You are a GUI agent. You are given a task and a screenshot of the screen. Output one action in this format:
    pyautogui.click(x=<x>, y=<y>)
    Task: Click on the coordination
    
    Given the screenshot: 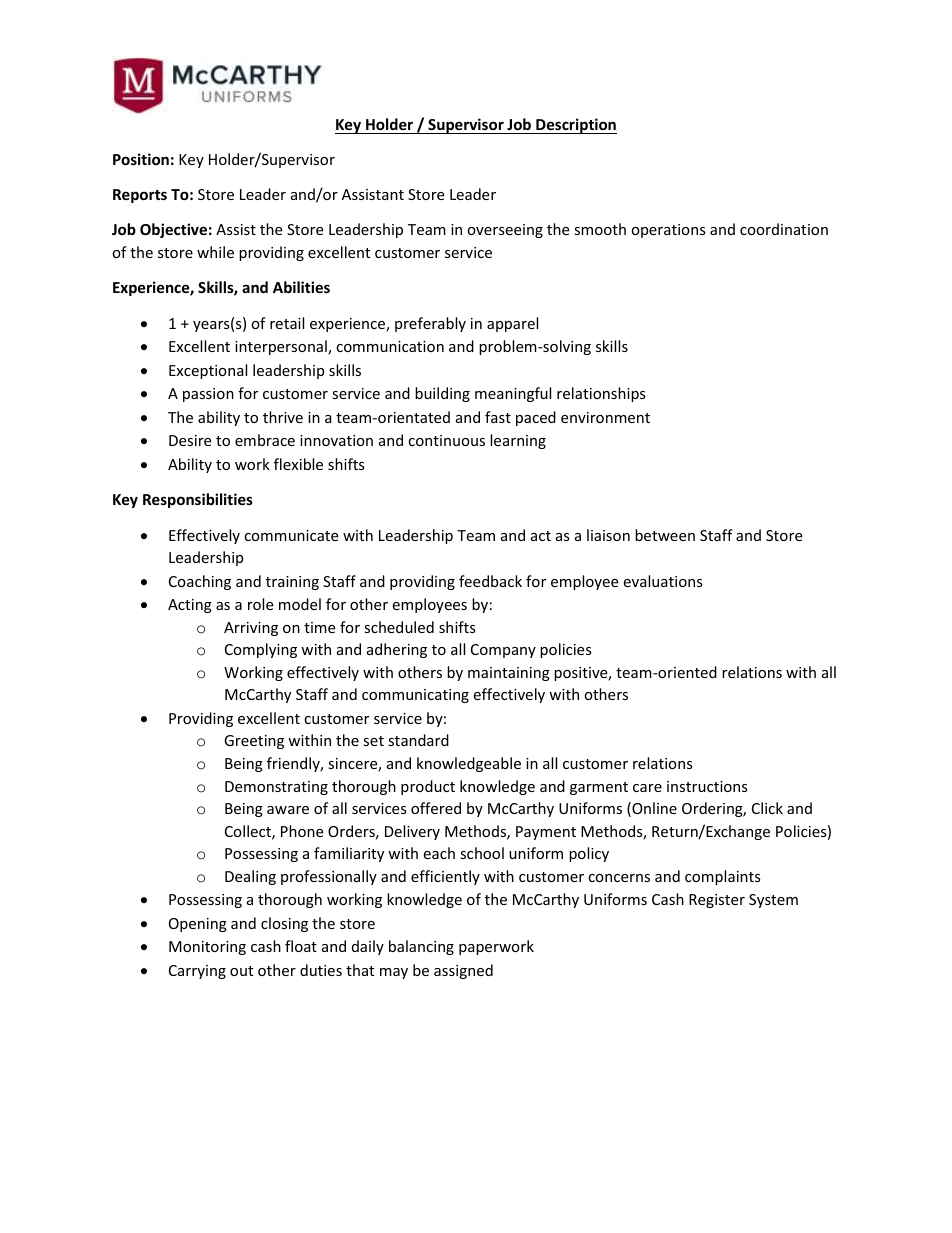 What is the action you would take?
    pyautogui.click(x=784, y=229)
